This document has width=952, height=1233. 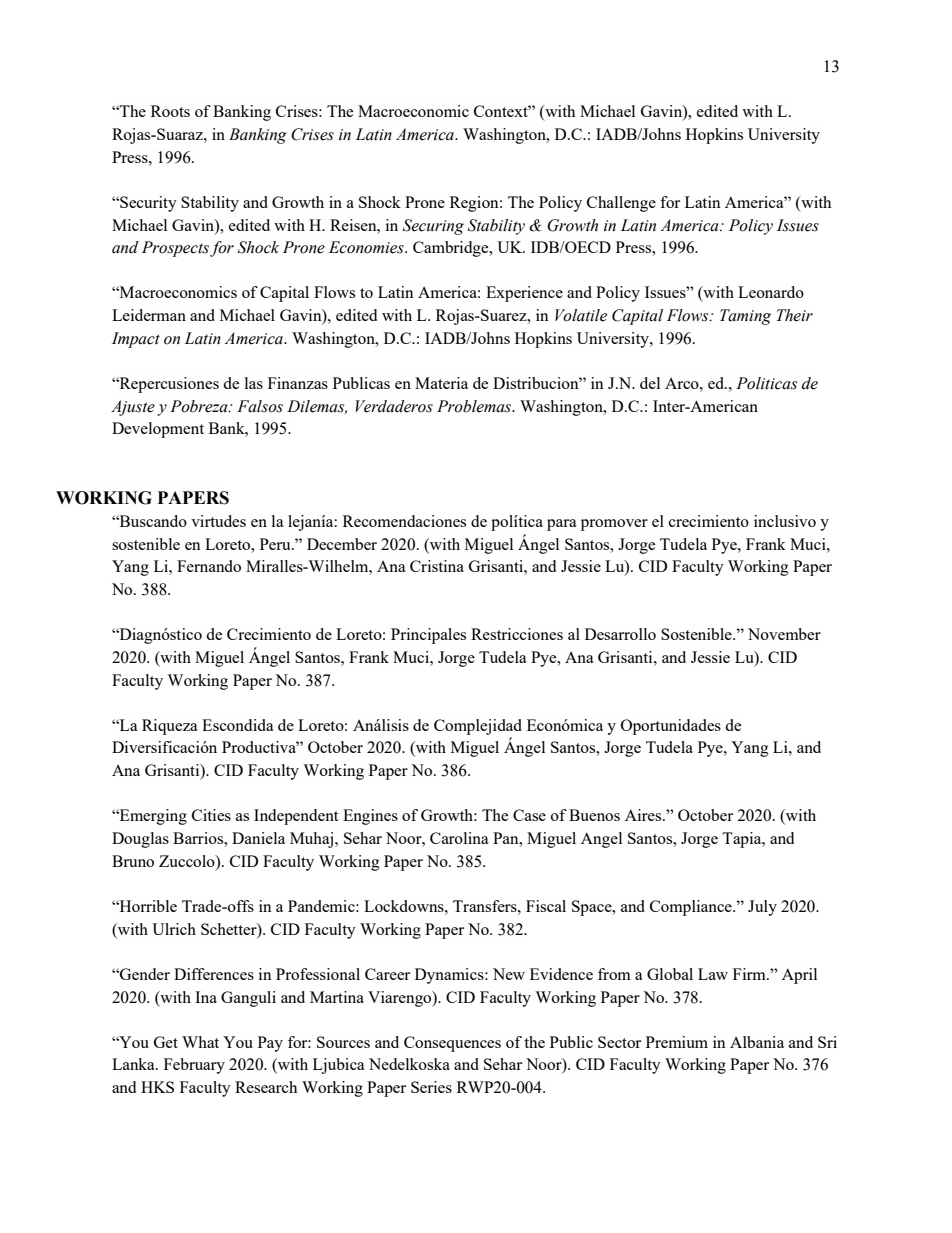 What do you see at coordinates (621, 204) in the document?
I see `Challenge` at bounding box center [621, 204].
